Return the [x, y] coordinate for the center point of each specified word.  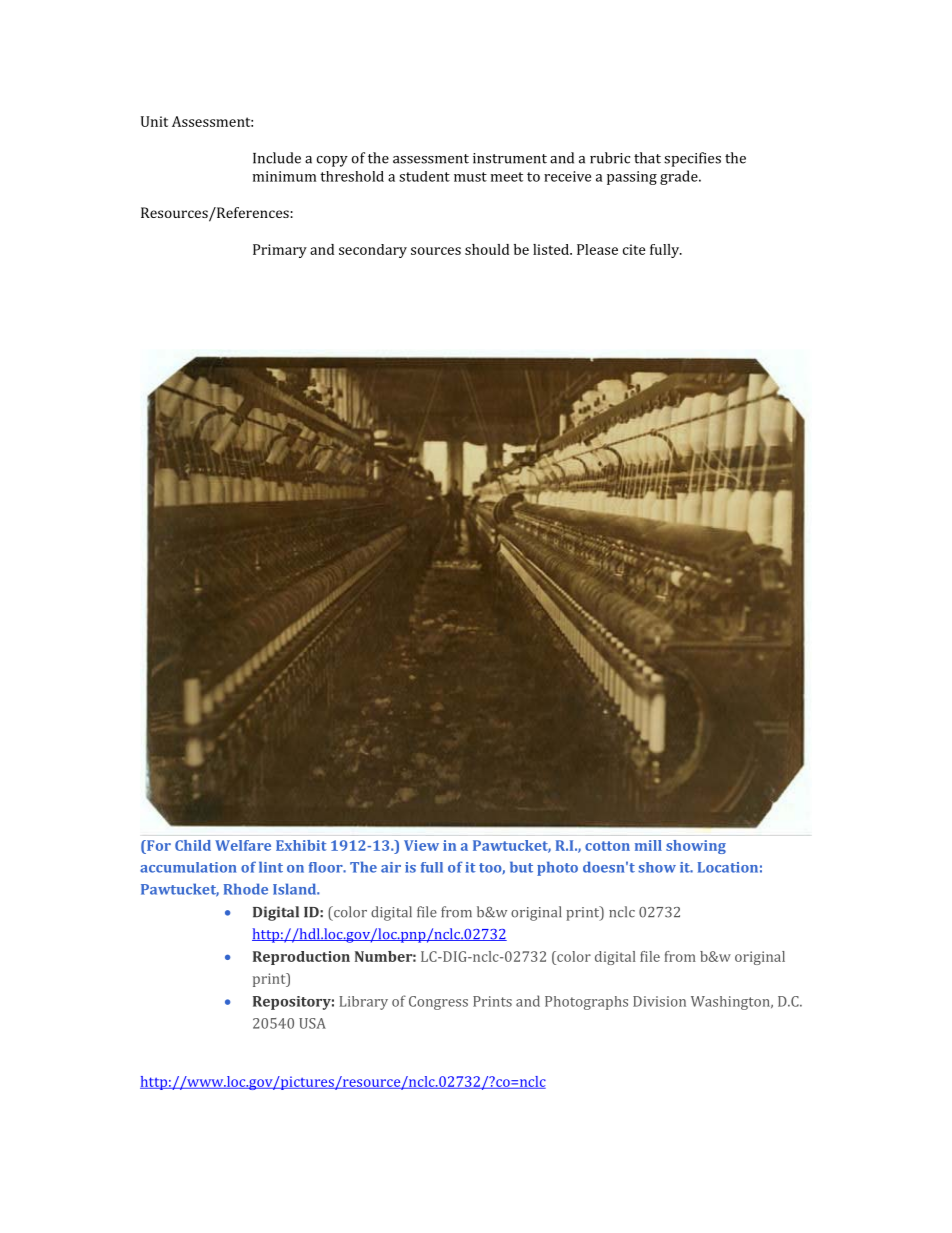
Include [277, 158]
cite [634, 249]
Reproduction [301, 958]
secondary [373, 251]
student [424, 176]
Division [659, 1001]
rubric [610, 158]
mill [648, 845]
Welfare [243, 845]
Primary [280, 251]
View [421, 845]
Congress [438, 1003]
